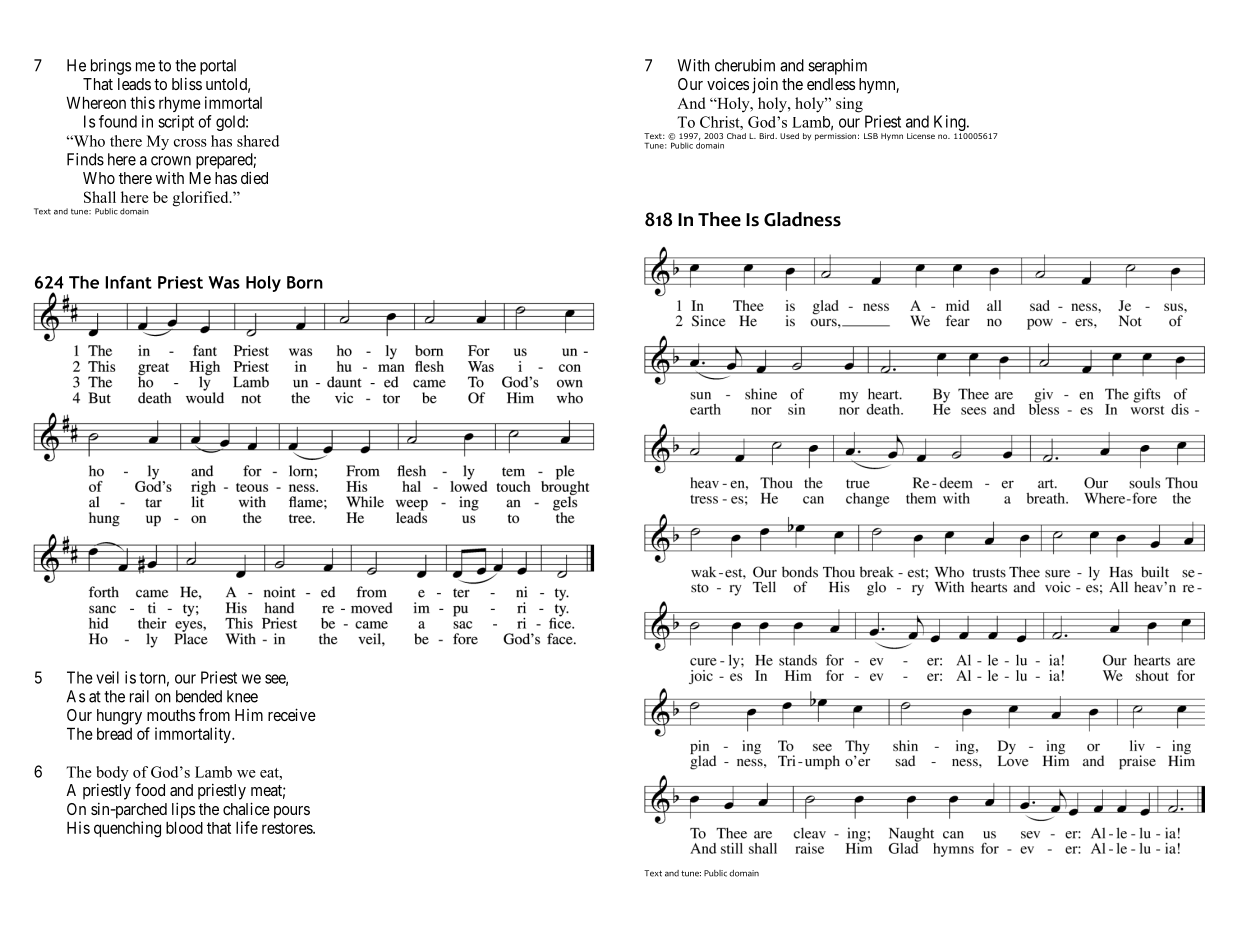 Image resolution: width=1233 pixels, height=952 pixels. What do you see at coordinates (242, 696) in the page?
I see `knee` at bounding box center [242, 696].
